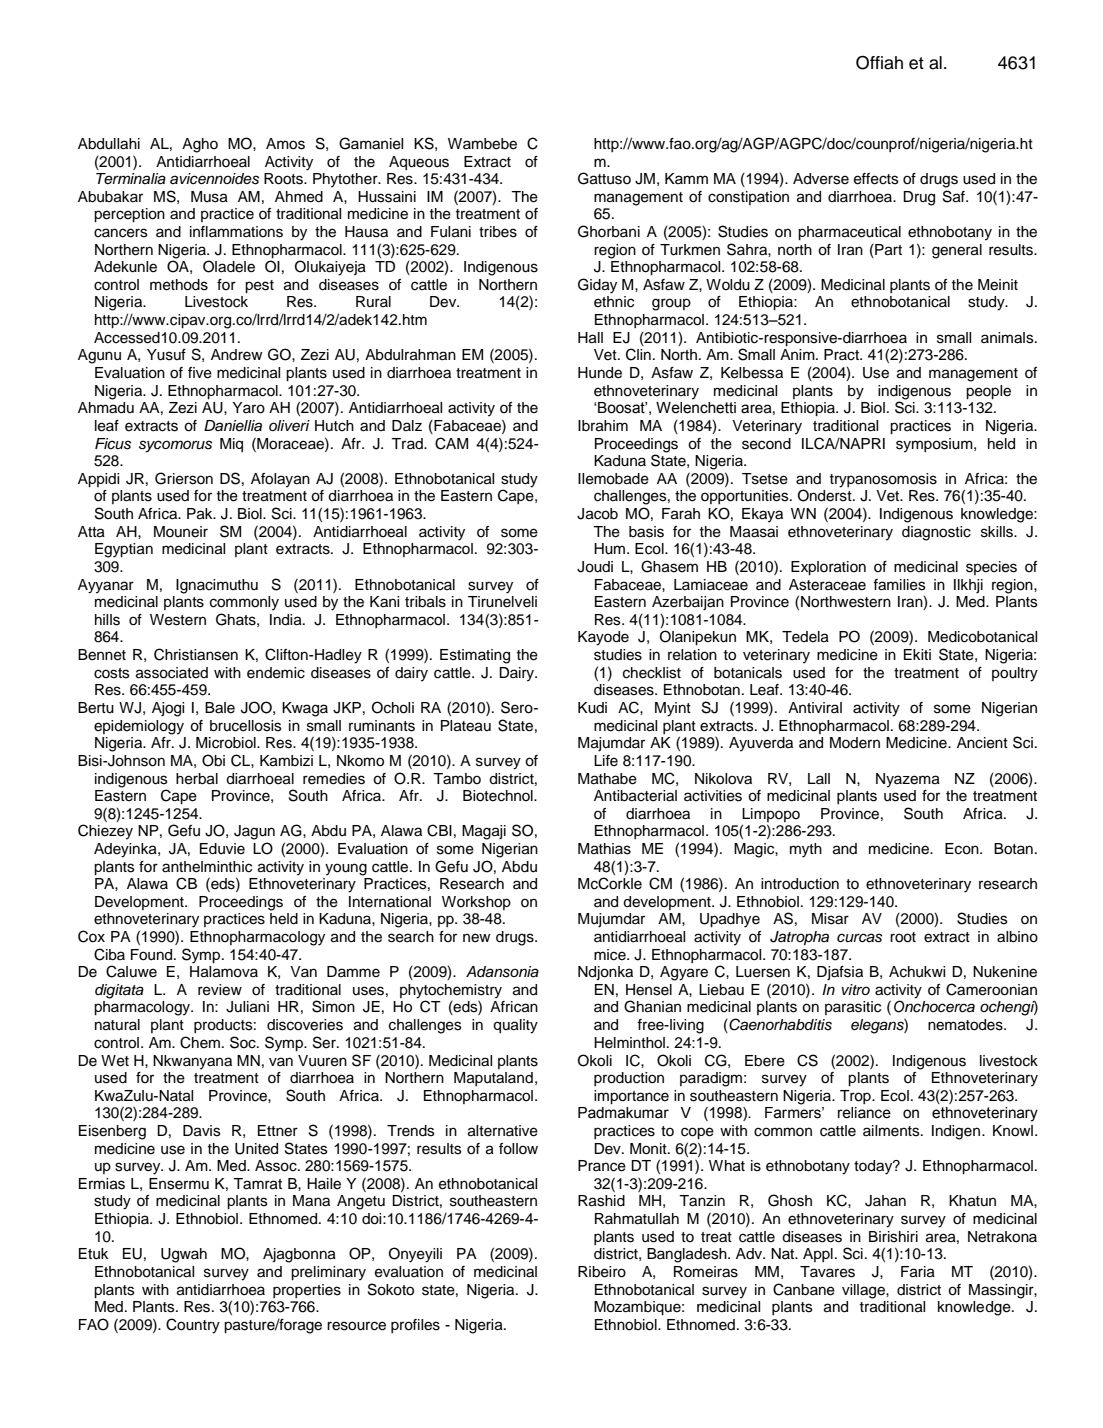  Describe the element at coordinates (611, 549) in the screenshot. I see `Hum` at that location.
